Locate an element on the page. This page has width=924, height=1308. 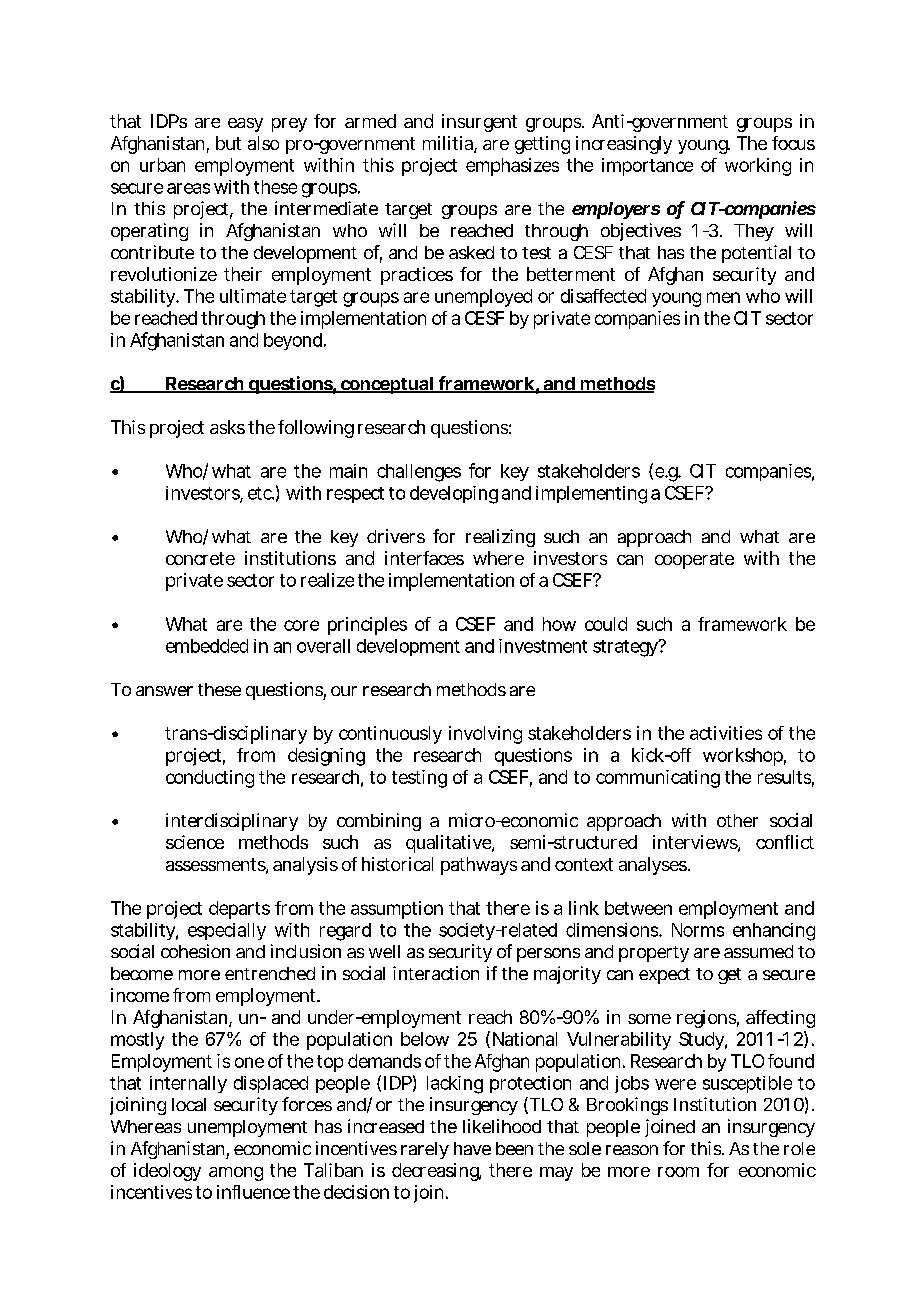
pathways is located at coordinates (479, 866).
